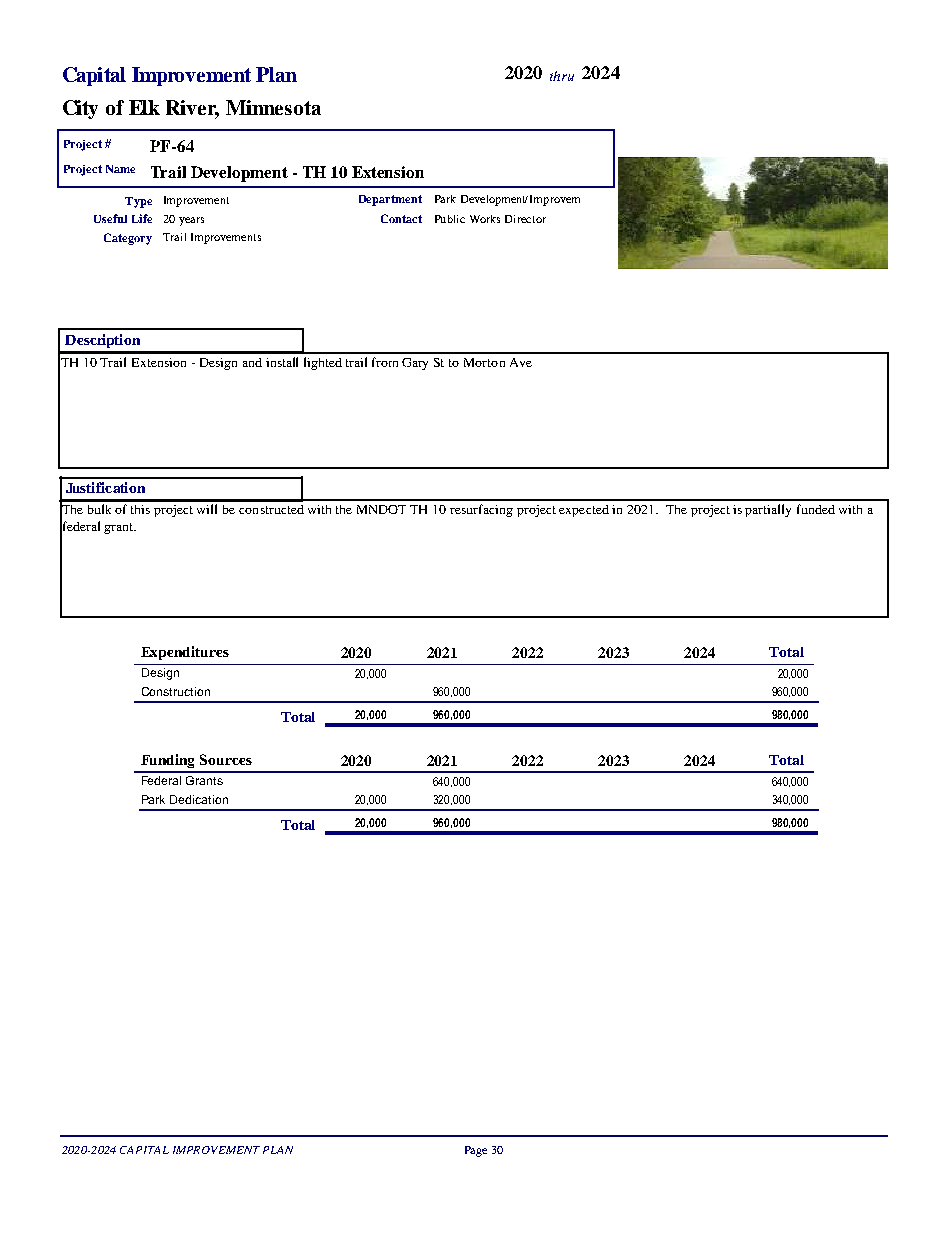  What do you see at coordinates (768, 510) in the screenshot?
I see `partially` at bounding box center [768, 510].
